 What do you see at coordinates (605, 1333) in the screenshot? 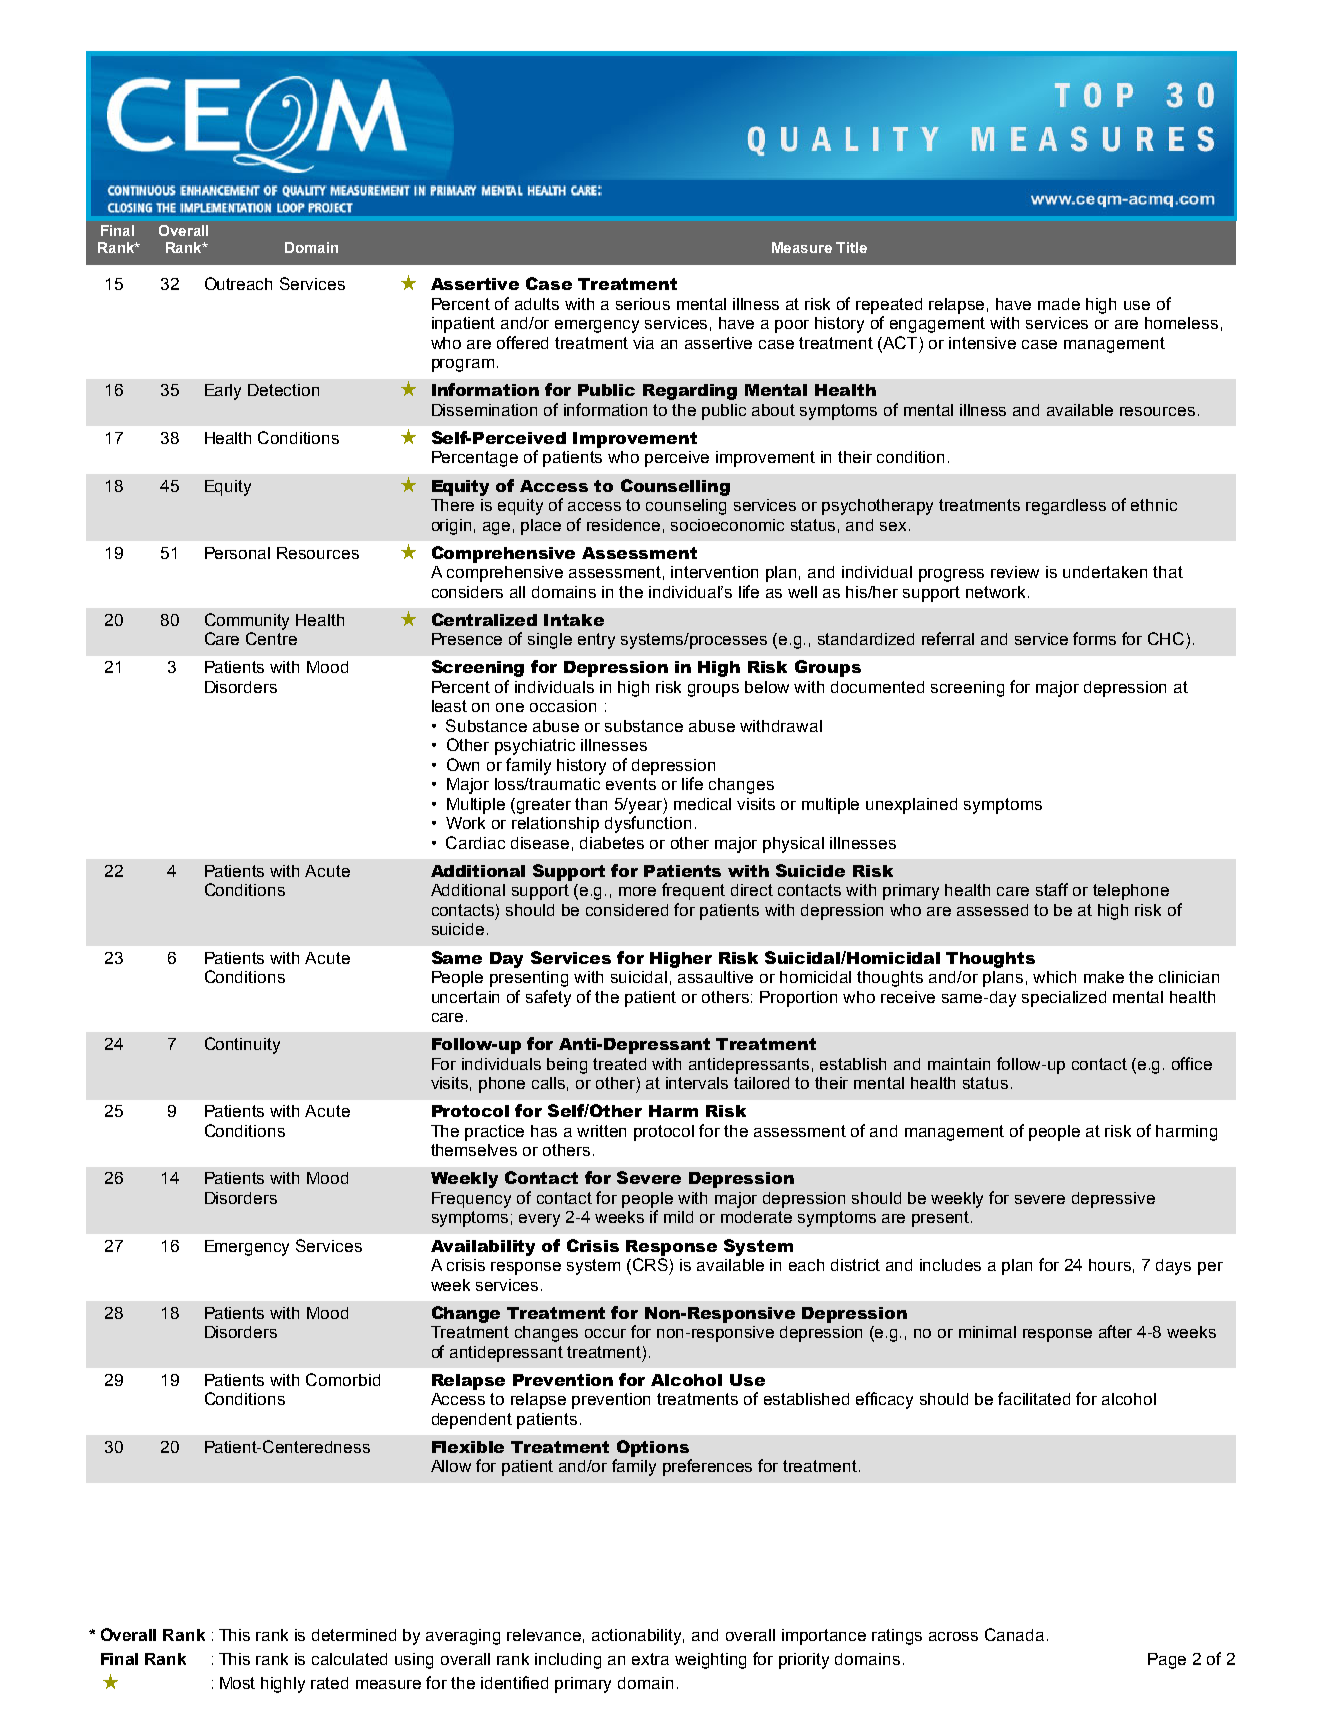
I see `occur` at bounding box center [605, 1333].
